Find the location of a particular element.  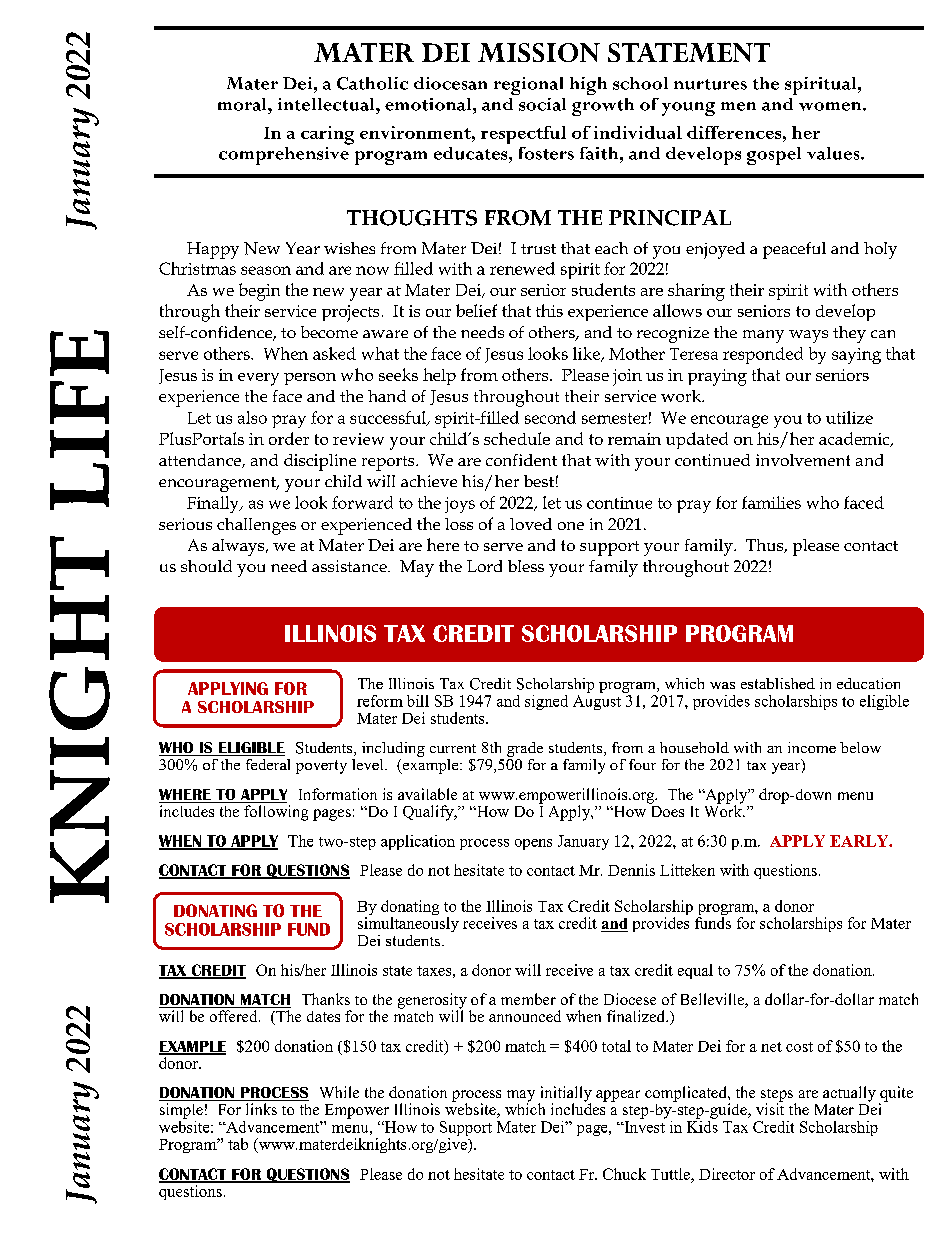

opens is located at coordinates (533, 844).
